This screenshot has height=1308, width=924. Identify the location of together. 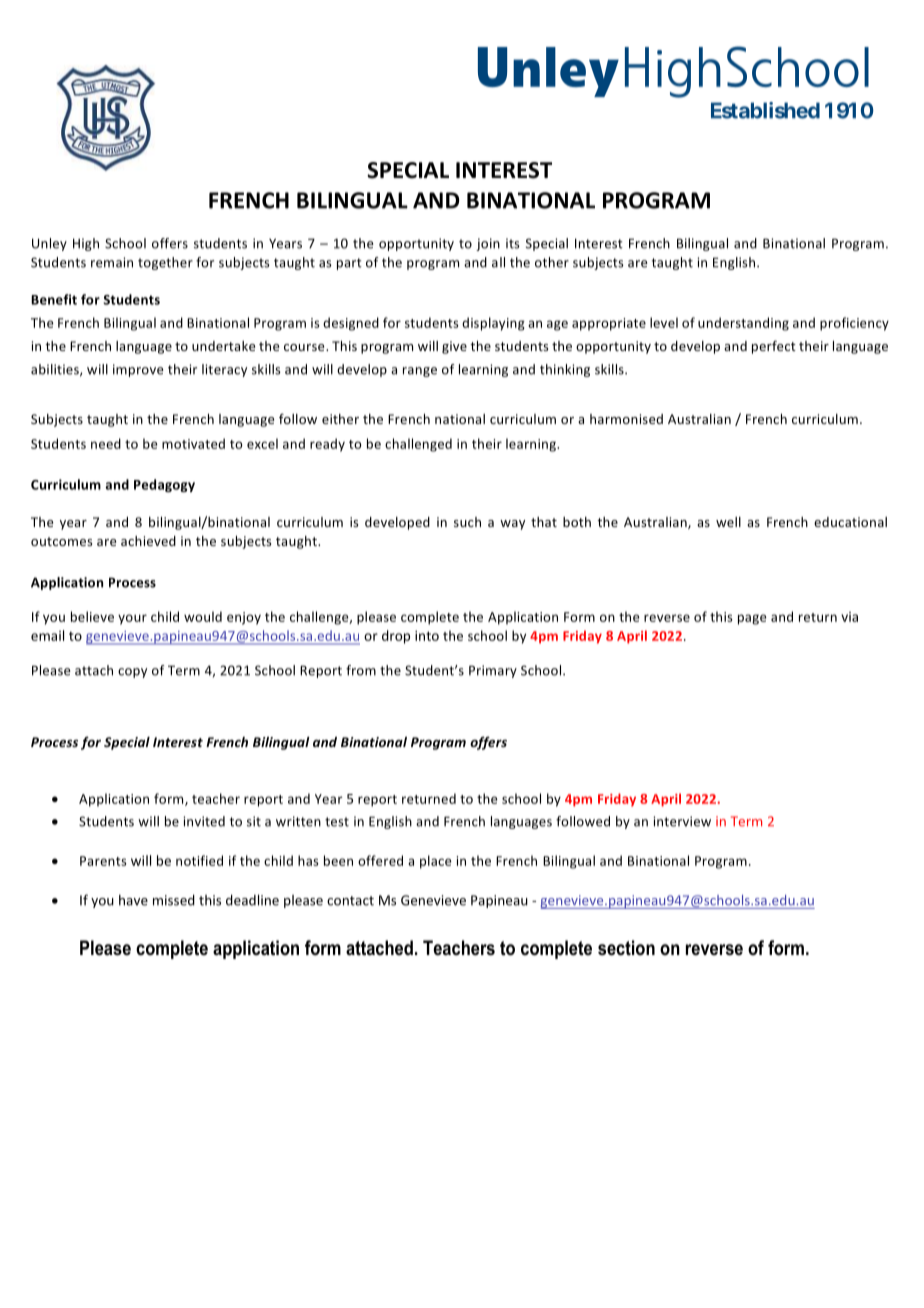
(165, 263).
